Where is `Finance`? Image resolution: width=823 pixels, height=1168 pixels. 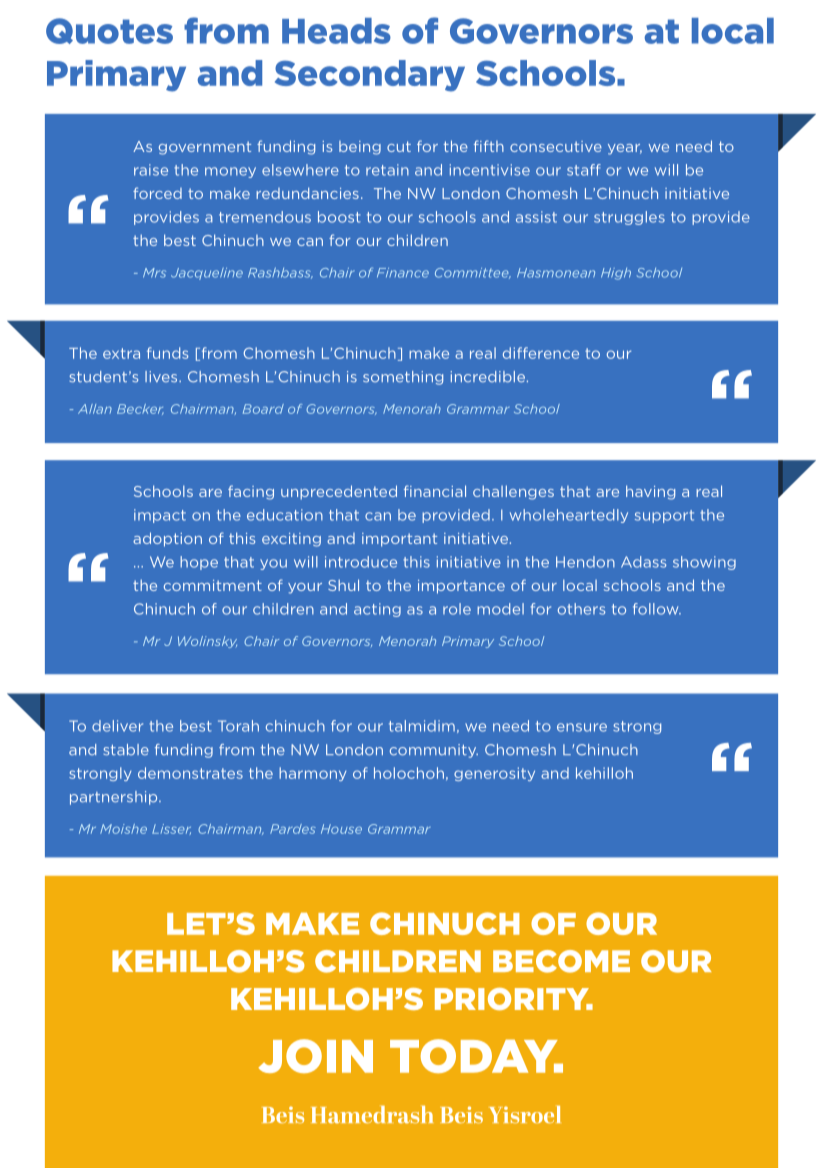 Finance is located at coordinates (403, 273).
